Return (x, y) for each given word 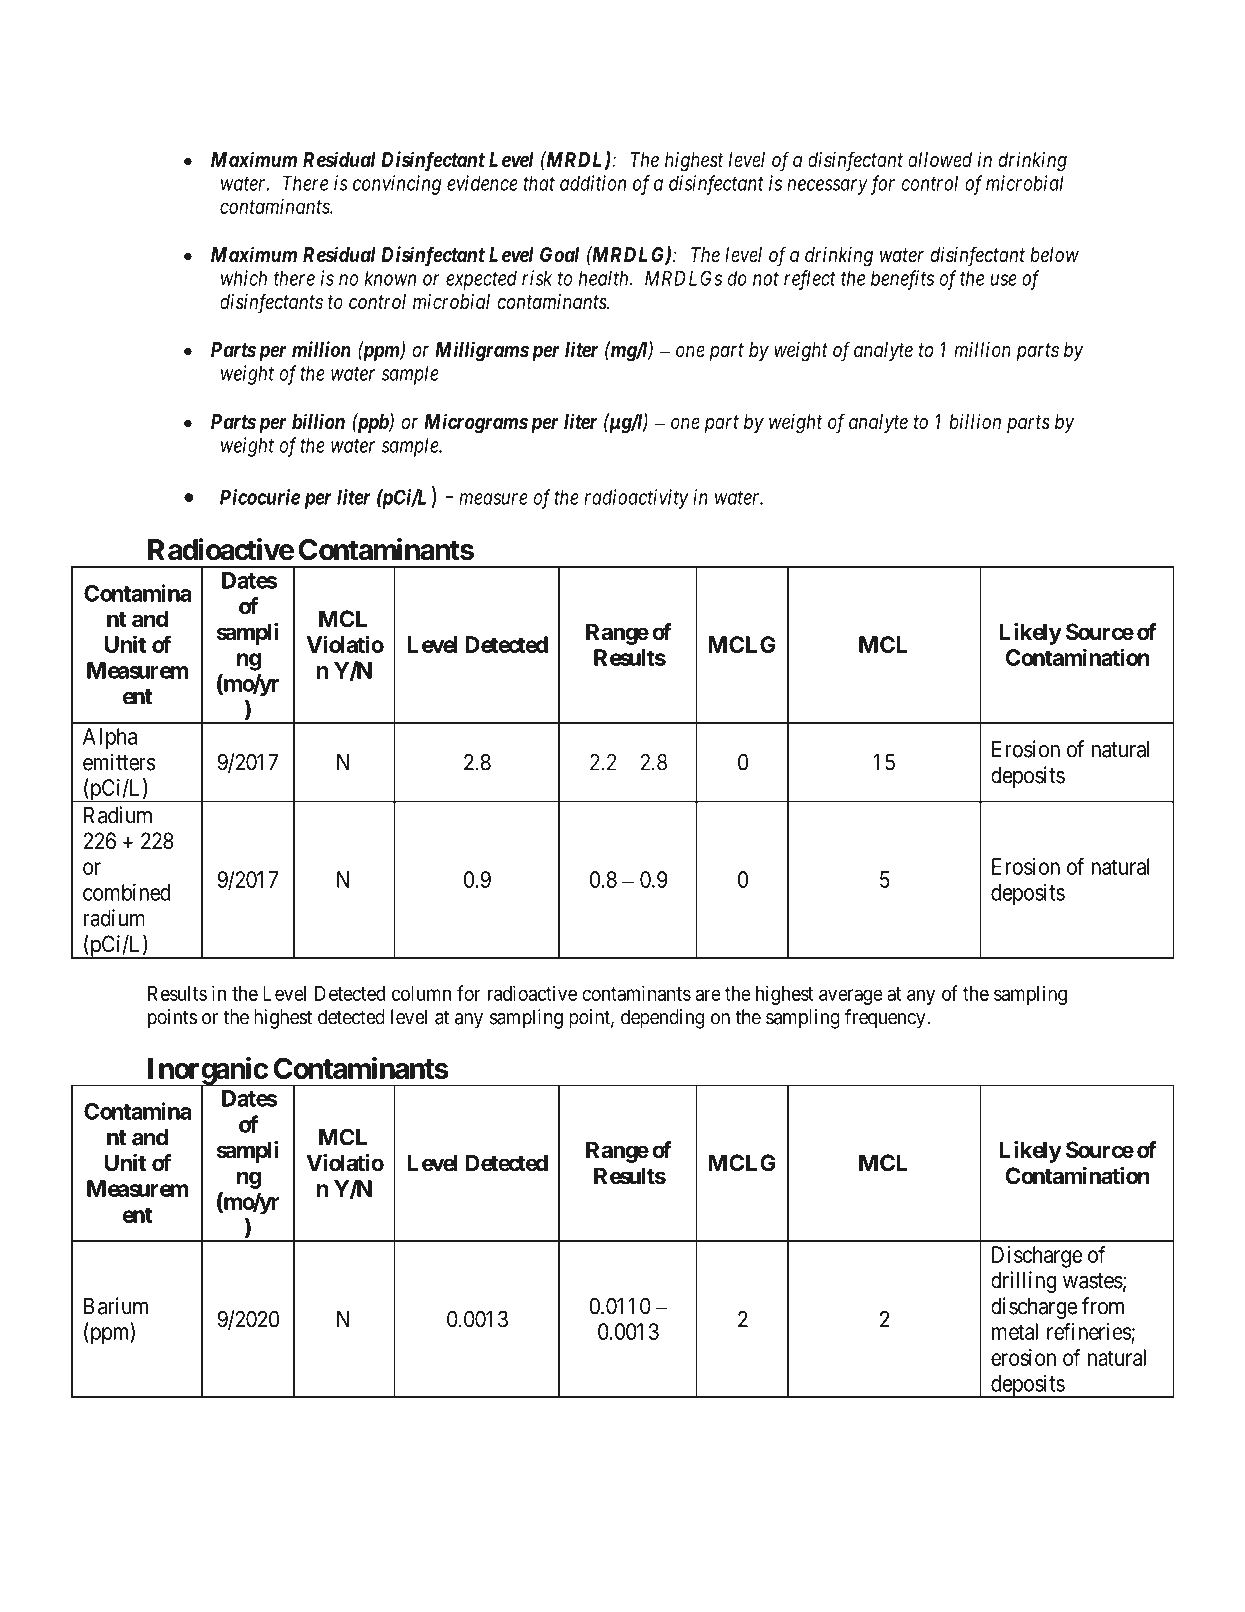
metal (1015, 1331)
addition (593, 183)
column (421, 993)
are (708, 995)
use (1004, 280)
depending (662, 1019)
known (390, 278)
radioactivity (636, 499)
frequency (886, 1019)
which (244, 278)
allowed (940, 159)
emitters (119, 762)
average (851, 997)
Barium (116, 1306)
